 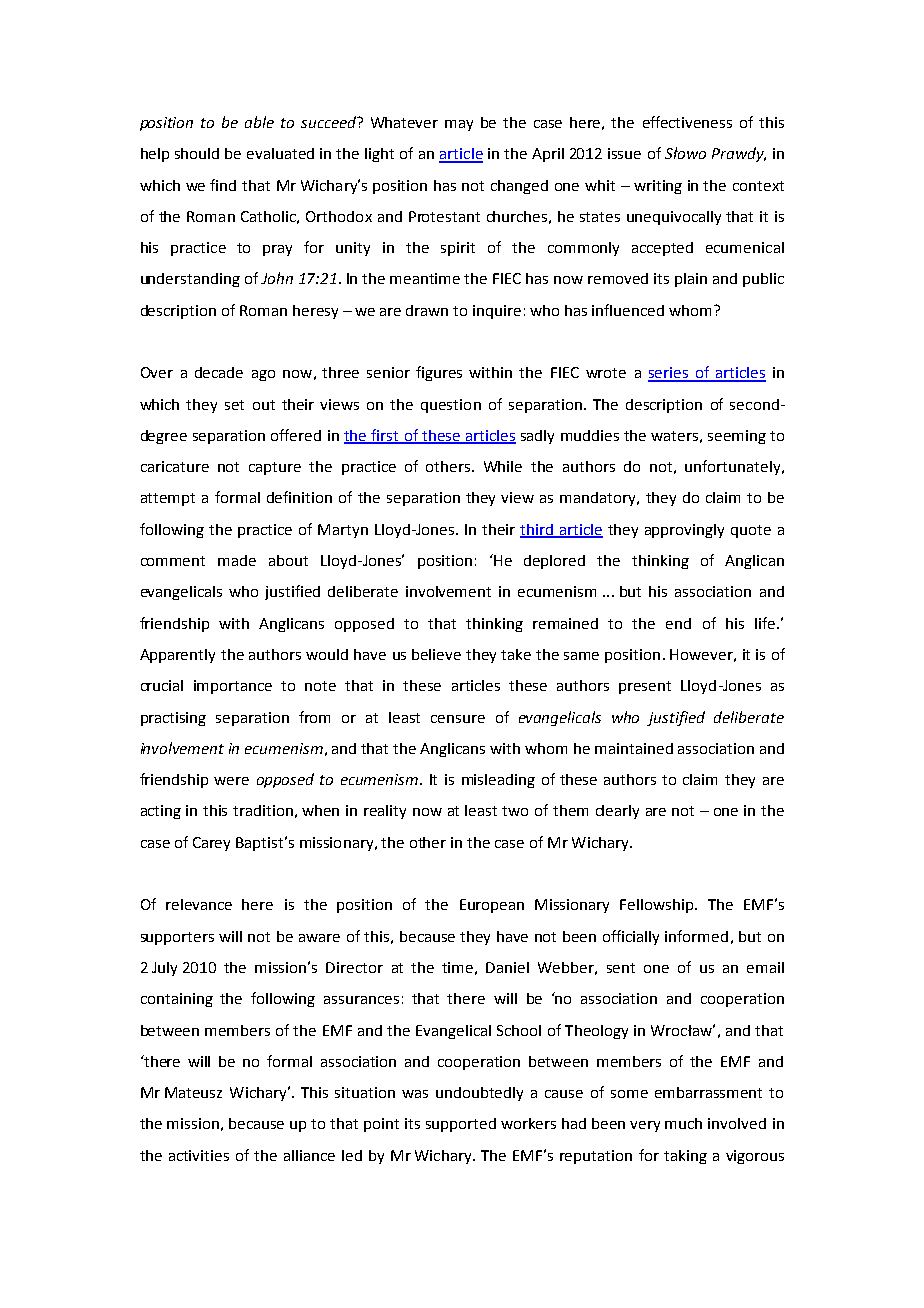 I want to click on life, so click(x=766, y=623).
